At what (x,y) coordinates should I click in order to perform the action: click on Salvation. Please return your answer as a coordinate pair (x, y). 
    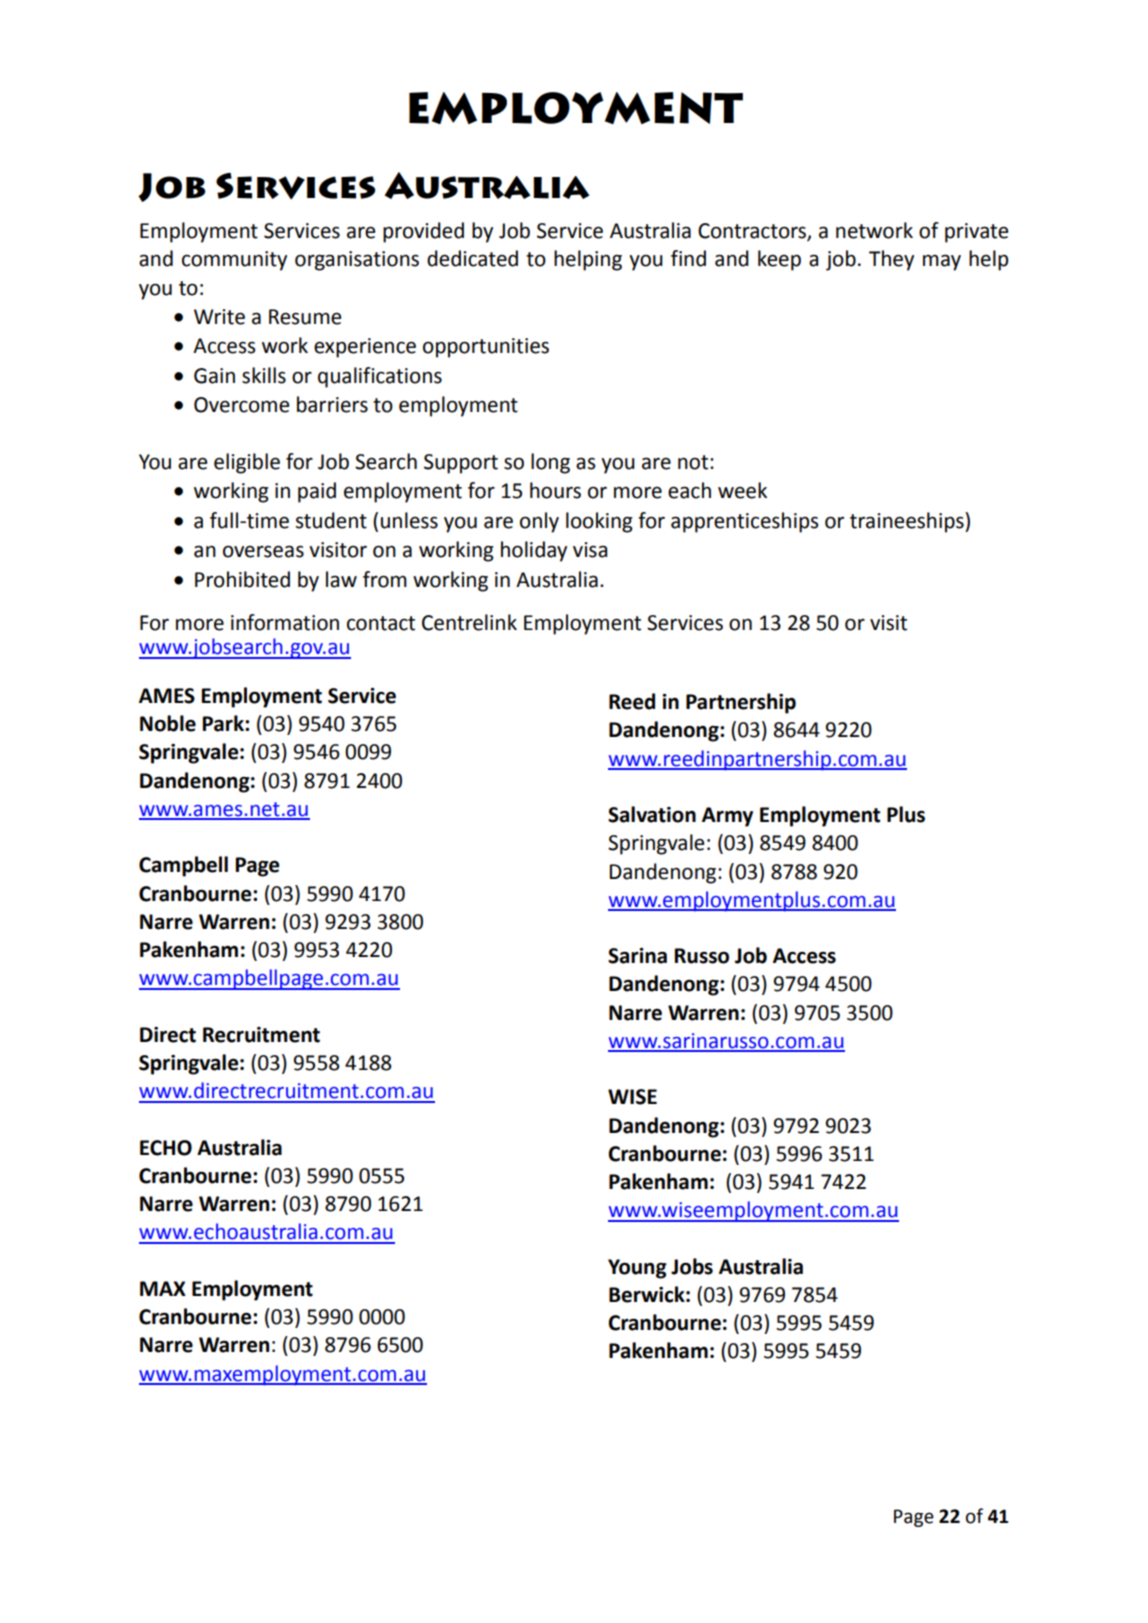
    Looking at the image, I should click on (652, 814).
